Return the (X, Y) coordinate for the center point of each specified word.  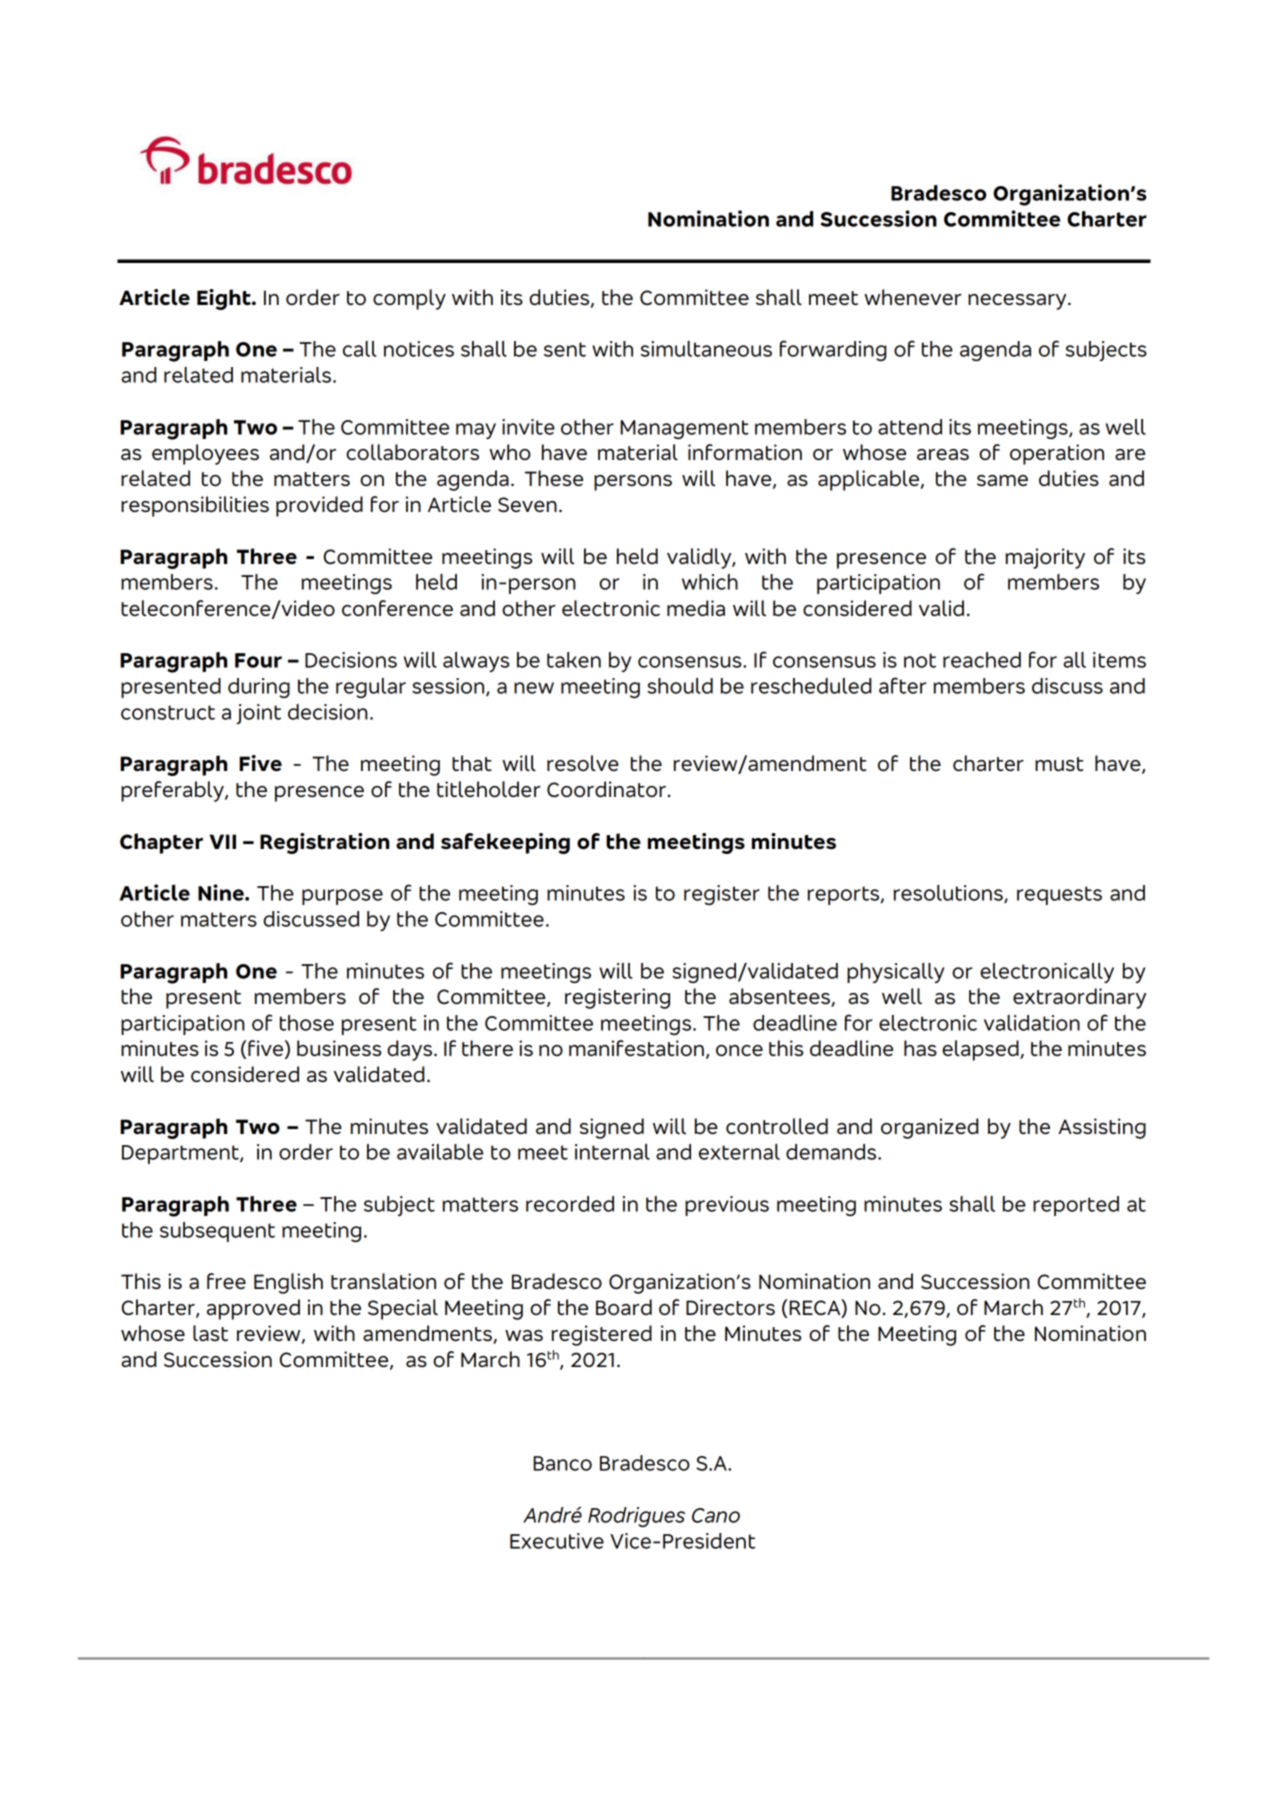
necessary (1018, 302)
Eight (225, 299)
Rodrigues (636, 1517)
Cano (716, 1515)
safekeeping (505, 843)
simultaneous (706, 349)
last (210, 1333)
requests (1059, 895)
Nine (222, 892)
